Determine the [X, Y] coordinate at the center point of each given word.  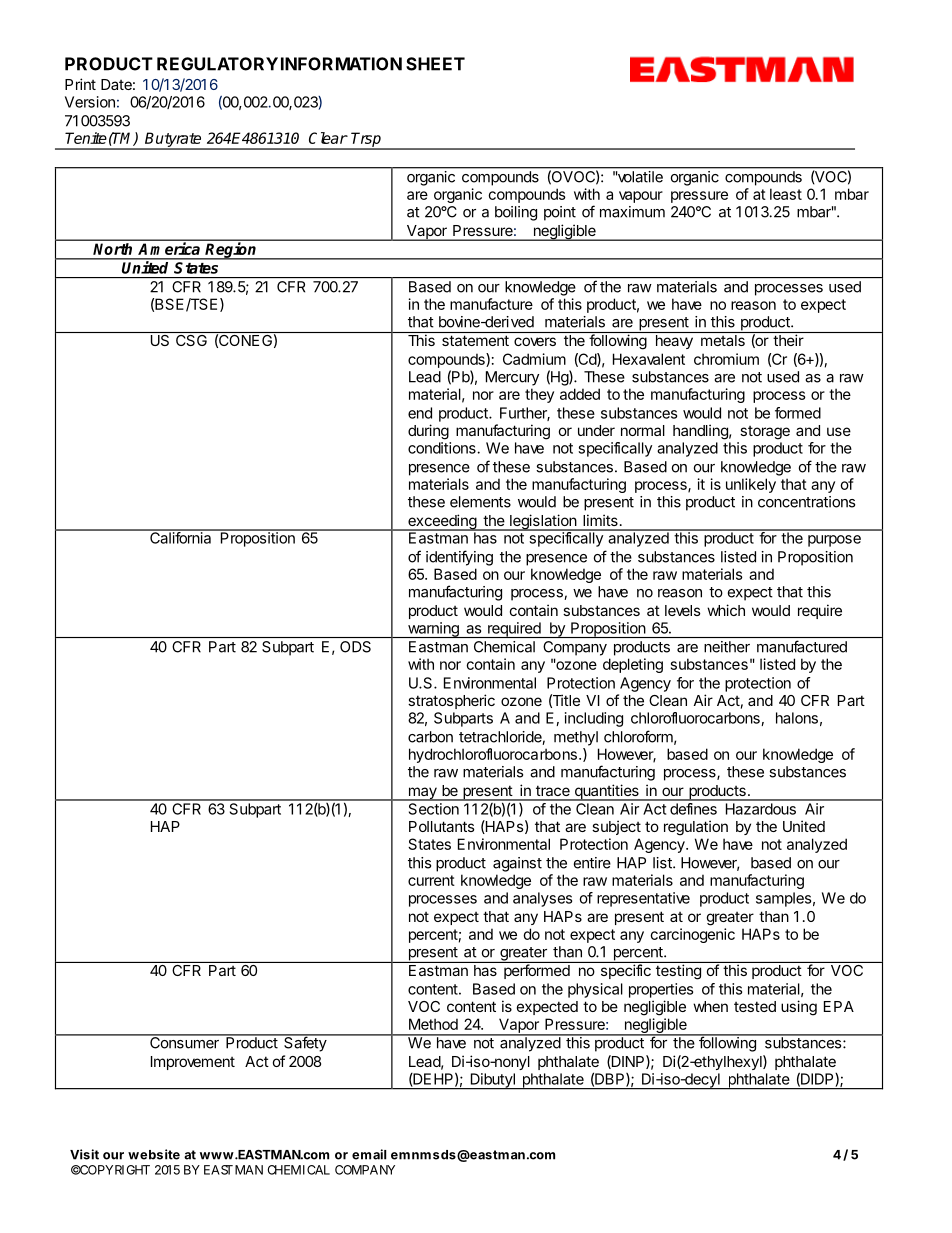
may [422, 794]
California [181, 537]
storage [765, 433]
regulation [696, 828]
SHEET [435, 64]
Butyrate [173, 140]
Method [433, 1024]
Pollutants [442, 826]
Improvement [193, 1063]
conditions [443, 448]
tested [755, 1006]
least [786, 194]
